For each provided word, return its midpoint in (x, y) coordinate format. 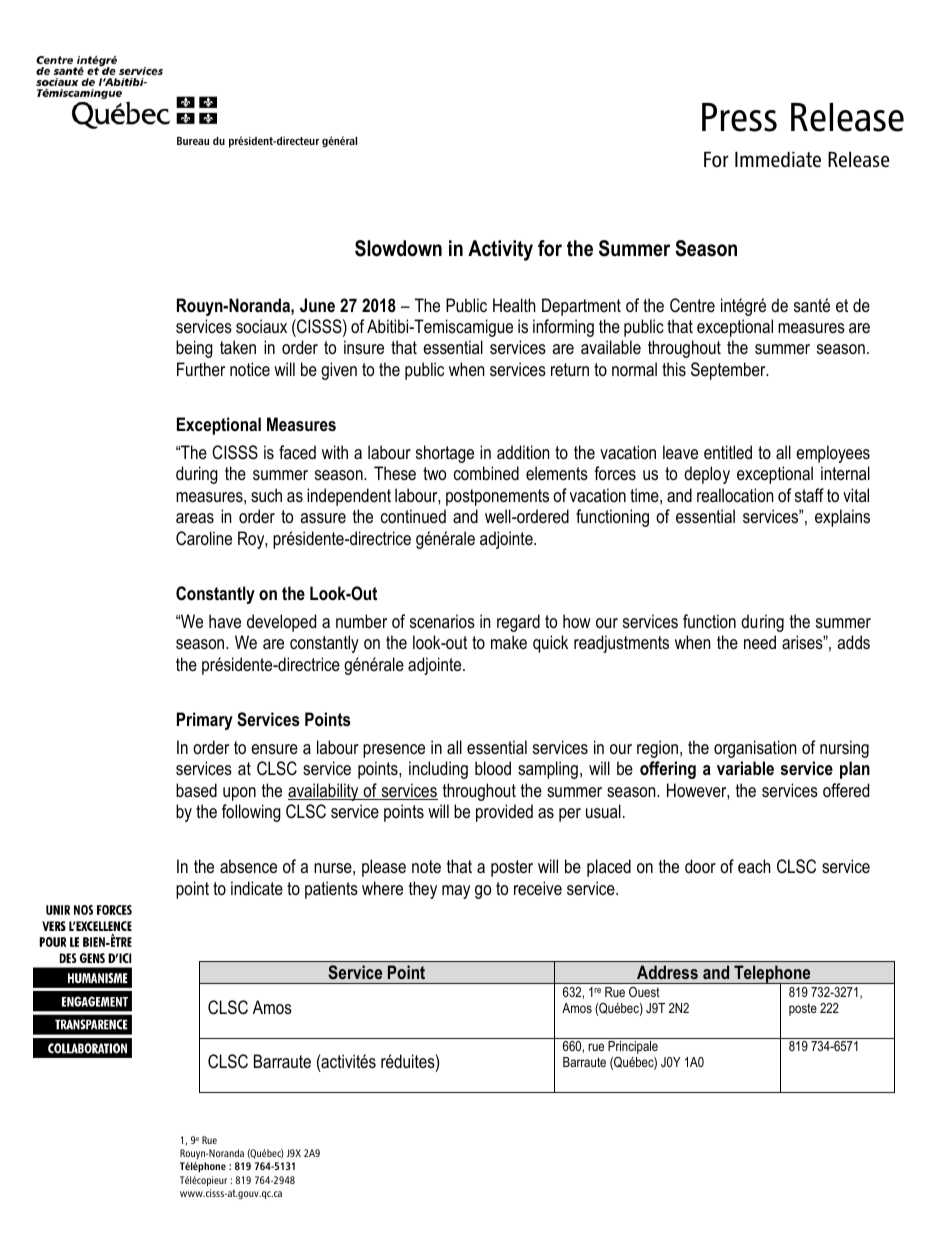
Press (739, 117)
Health (514, 305)
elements (557, 473)
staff (809, 495)
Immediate (778, 159)
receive (538, 888)
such (266, 495)
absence (248, 866)
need (760, 642)
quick (550, 644)
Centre (692, 305)
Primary (205, 721)
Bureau (193, 141)
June (317, 305)
